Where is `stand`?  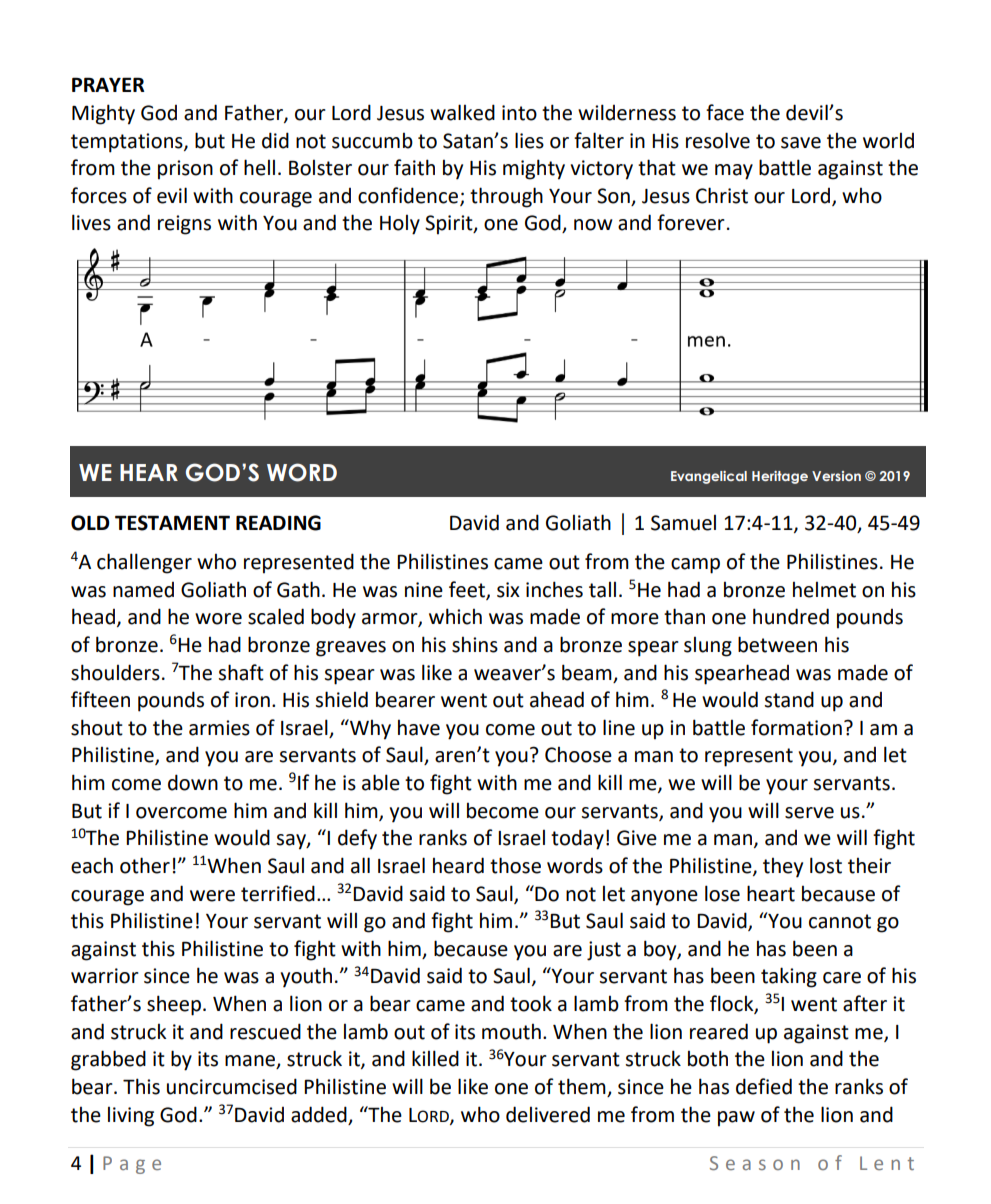 stand is located at coordinates (789, 699).
